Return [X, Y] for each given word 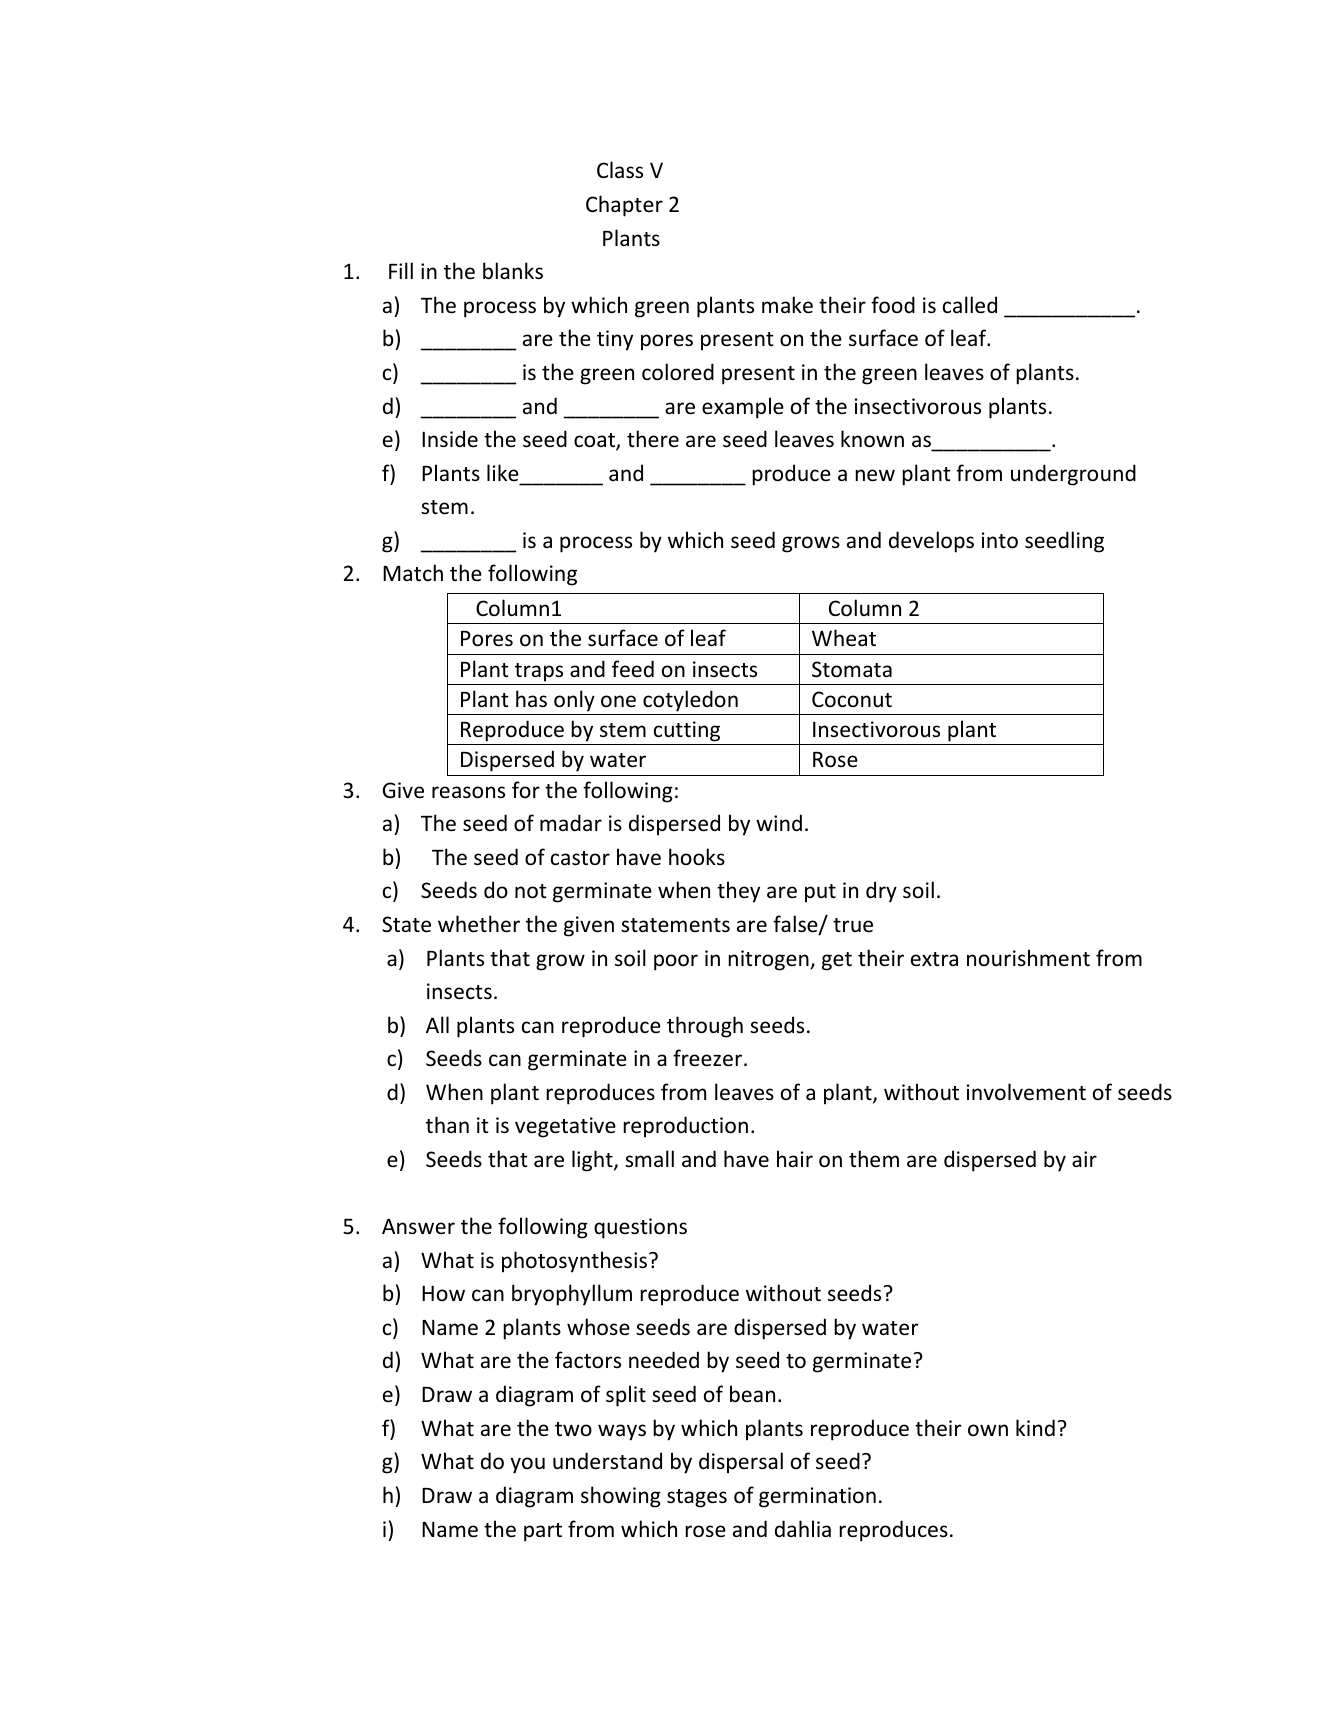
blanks [513, 271]
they [738, 892]
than [447, 1124]
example [743, 408]
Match [413, 573]
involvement [1026, 1092]
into [1000, 540]
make [787, 305]
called [970, 305]
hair [795, 1158]
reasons [468, 792]
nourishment [1028, 957]
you [527, 1465]
